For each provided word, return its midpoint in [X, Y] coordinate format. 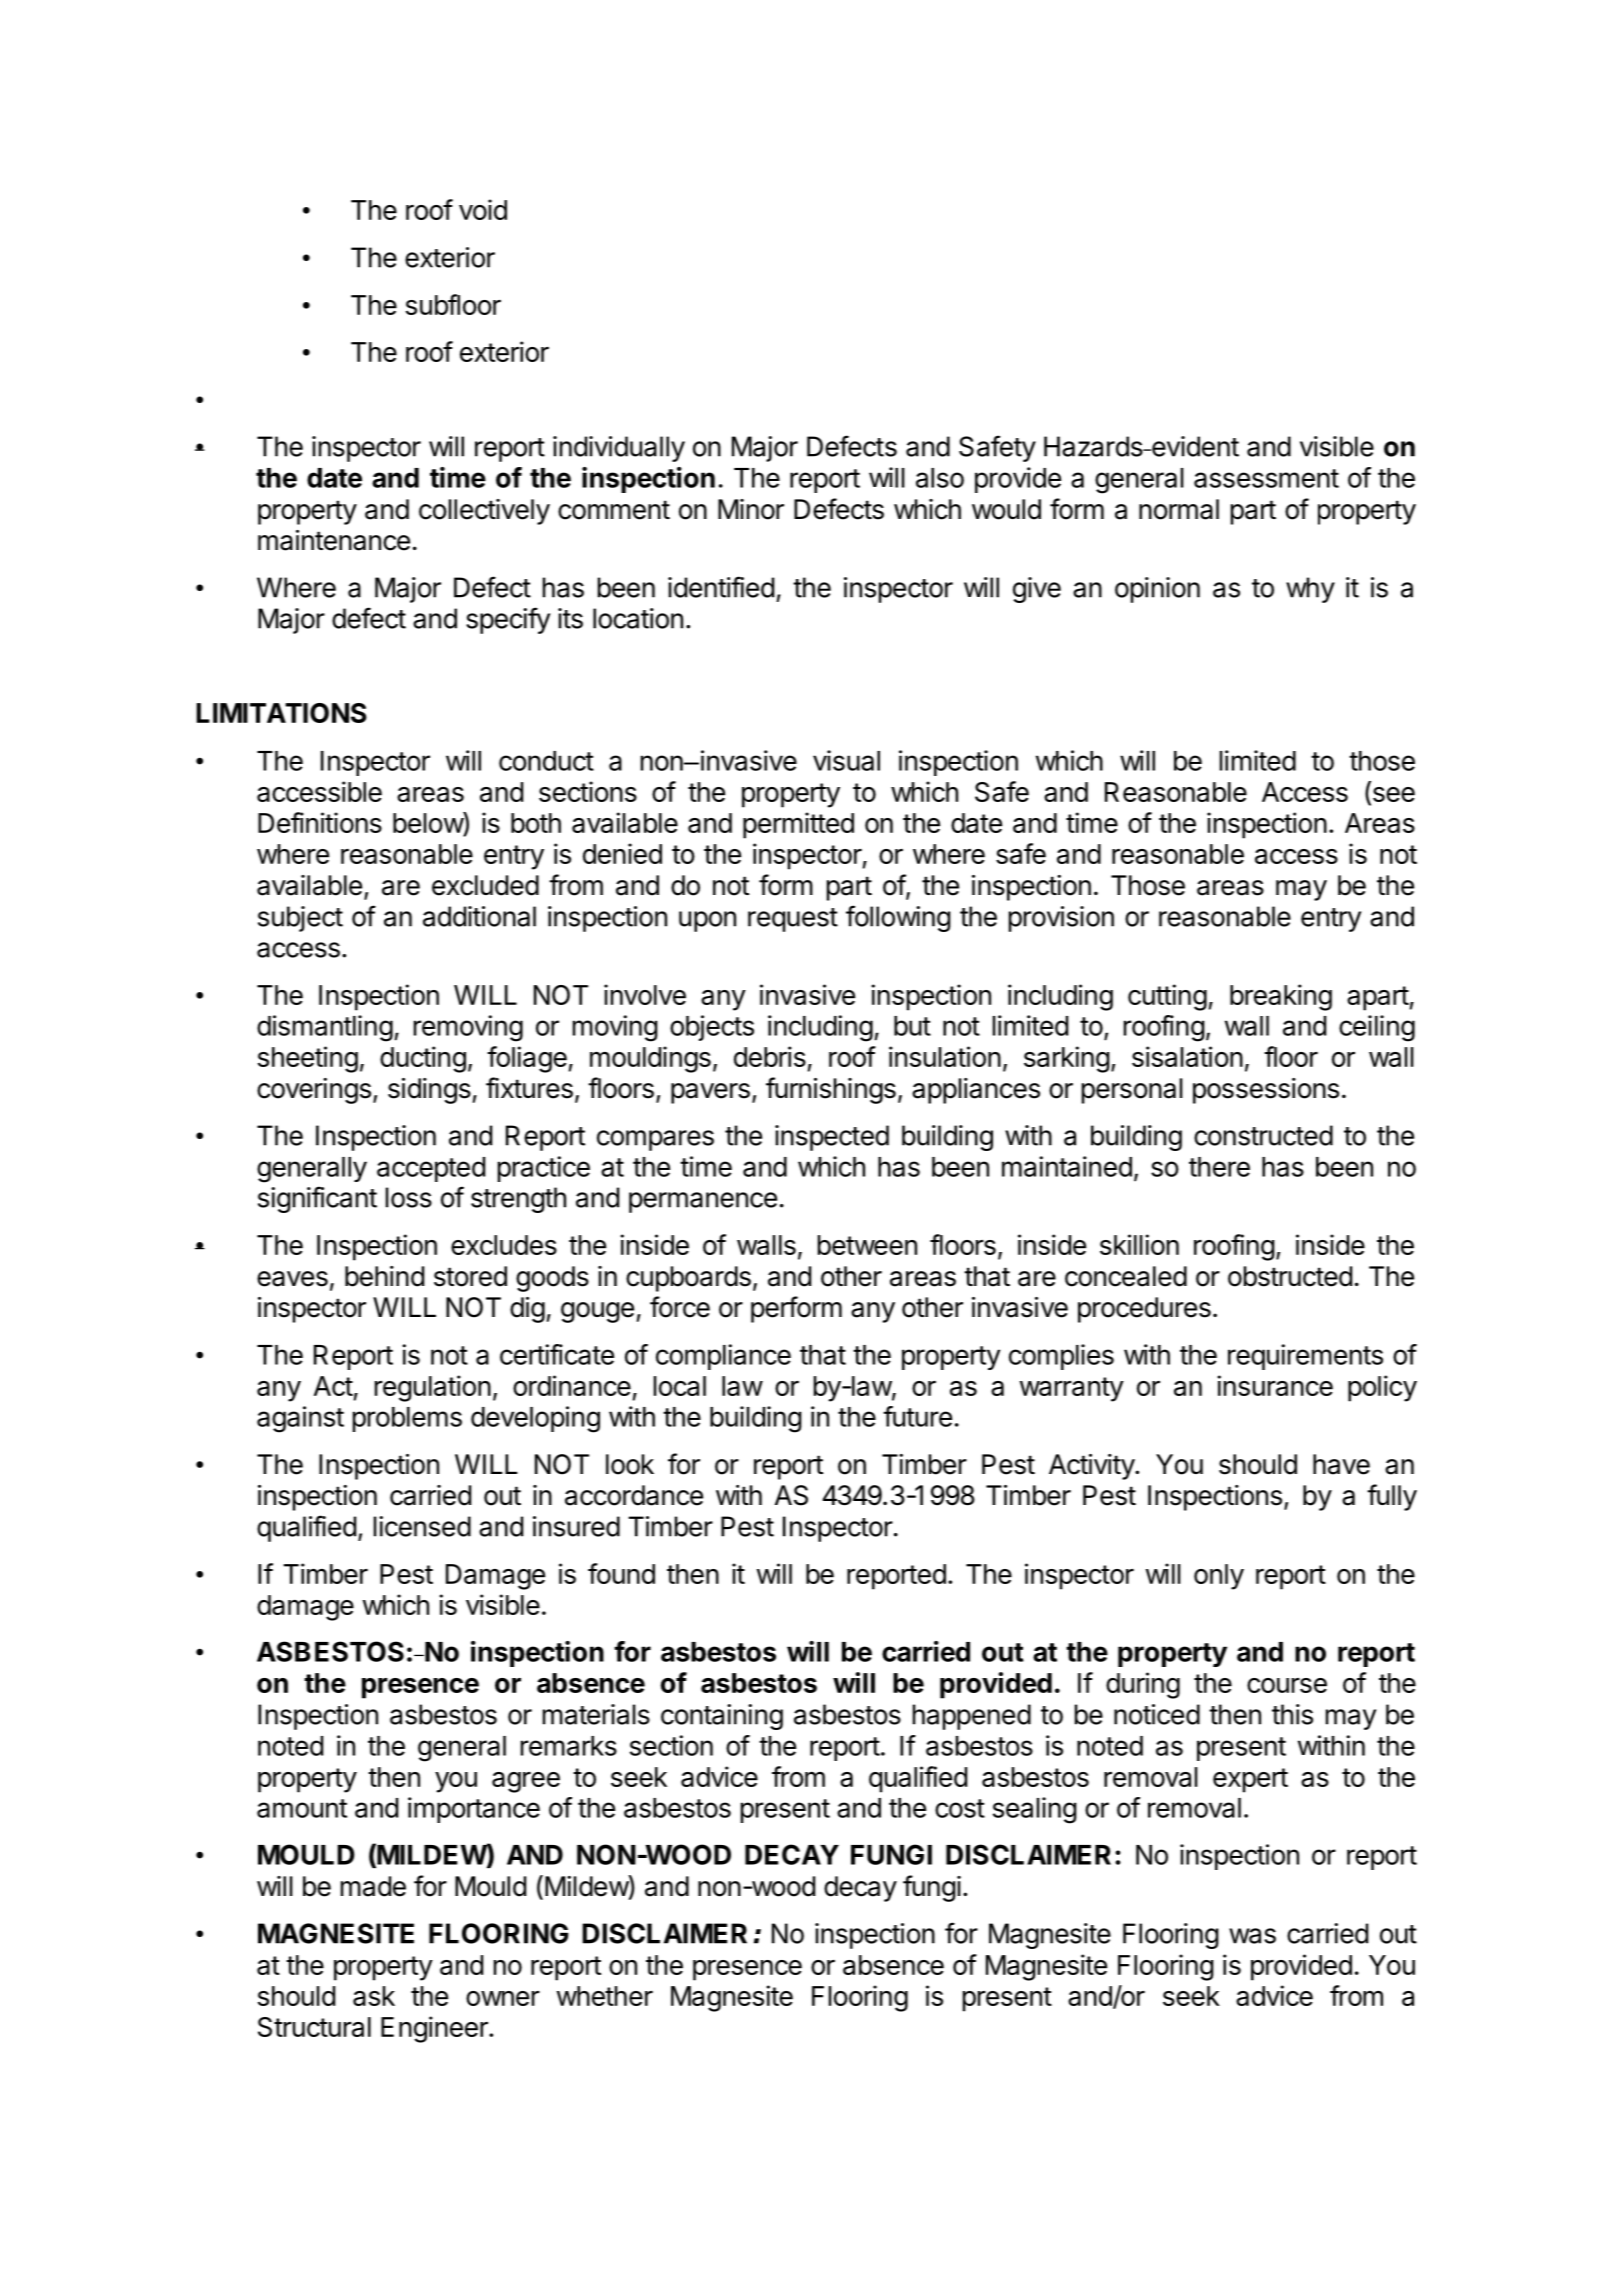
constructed [1263, 1135]
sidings [429, 1091]
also [940, 478]
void [483, 209]
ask [374, 1996]
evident [1194, 446]
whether [605, 1996]
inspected [832, 1138]
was [1252, 1936]
